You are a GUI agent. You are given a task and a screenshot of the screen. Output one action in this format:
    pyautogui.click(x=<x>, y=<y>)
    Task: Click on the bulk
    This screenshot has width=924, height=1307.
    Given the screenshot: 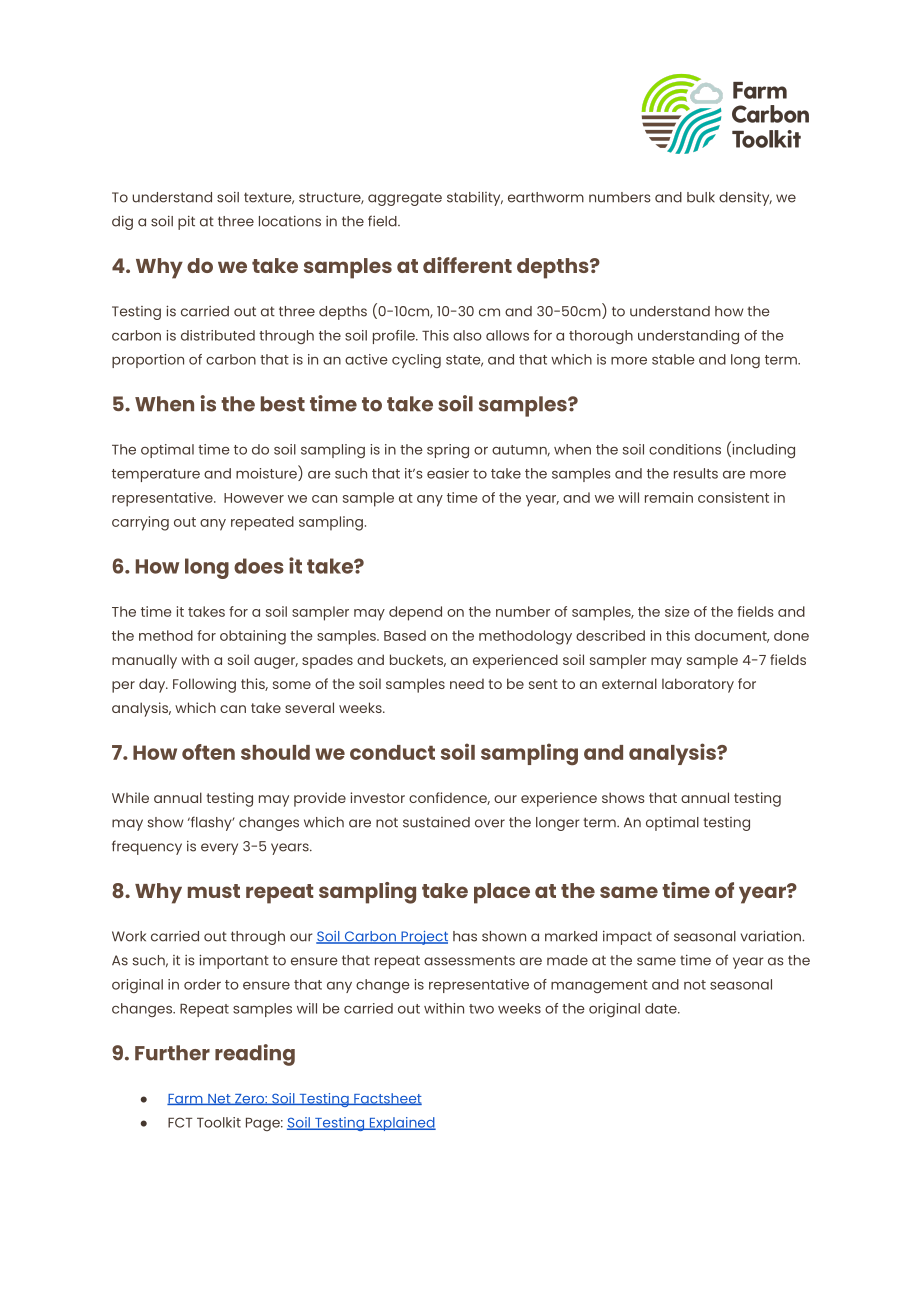 What is the action you would take?
    pyautogui.click(x=701, y=197)
